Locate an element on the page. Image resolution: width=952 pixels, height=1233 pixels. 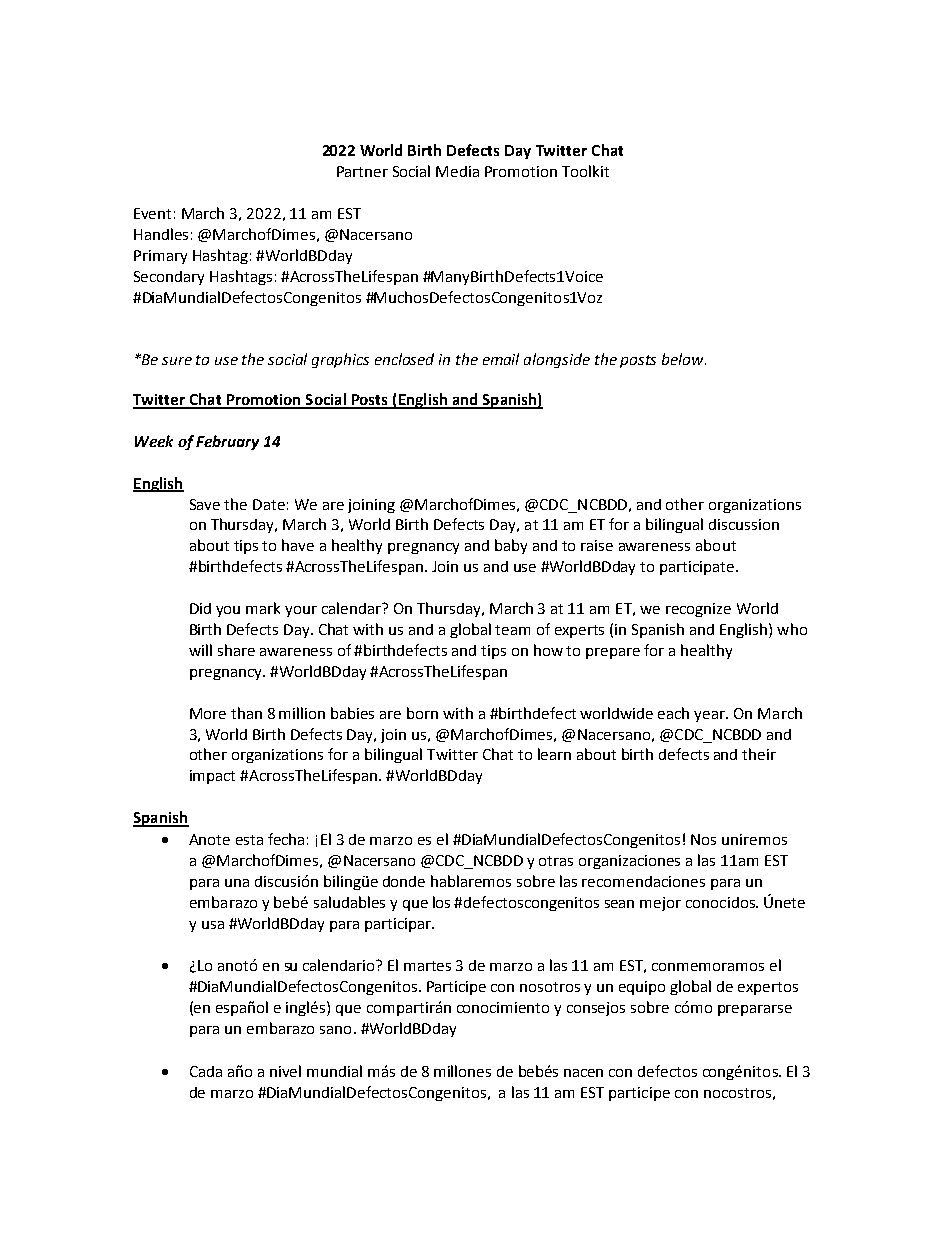
Media is located at coordinates (457, 171).
